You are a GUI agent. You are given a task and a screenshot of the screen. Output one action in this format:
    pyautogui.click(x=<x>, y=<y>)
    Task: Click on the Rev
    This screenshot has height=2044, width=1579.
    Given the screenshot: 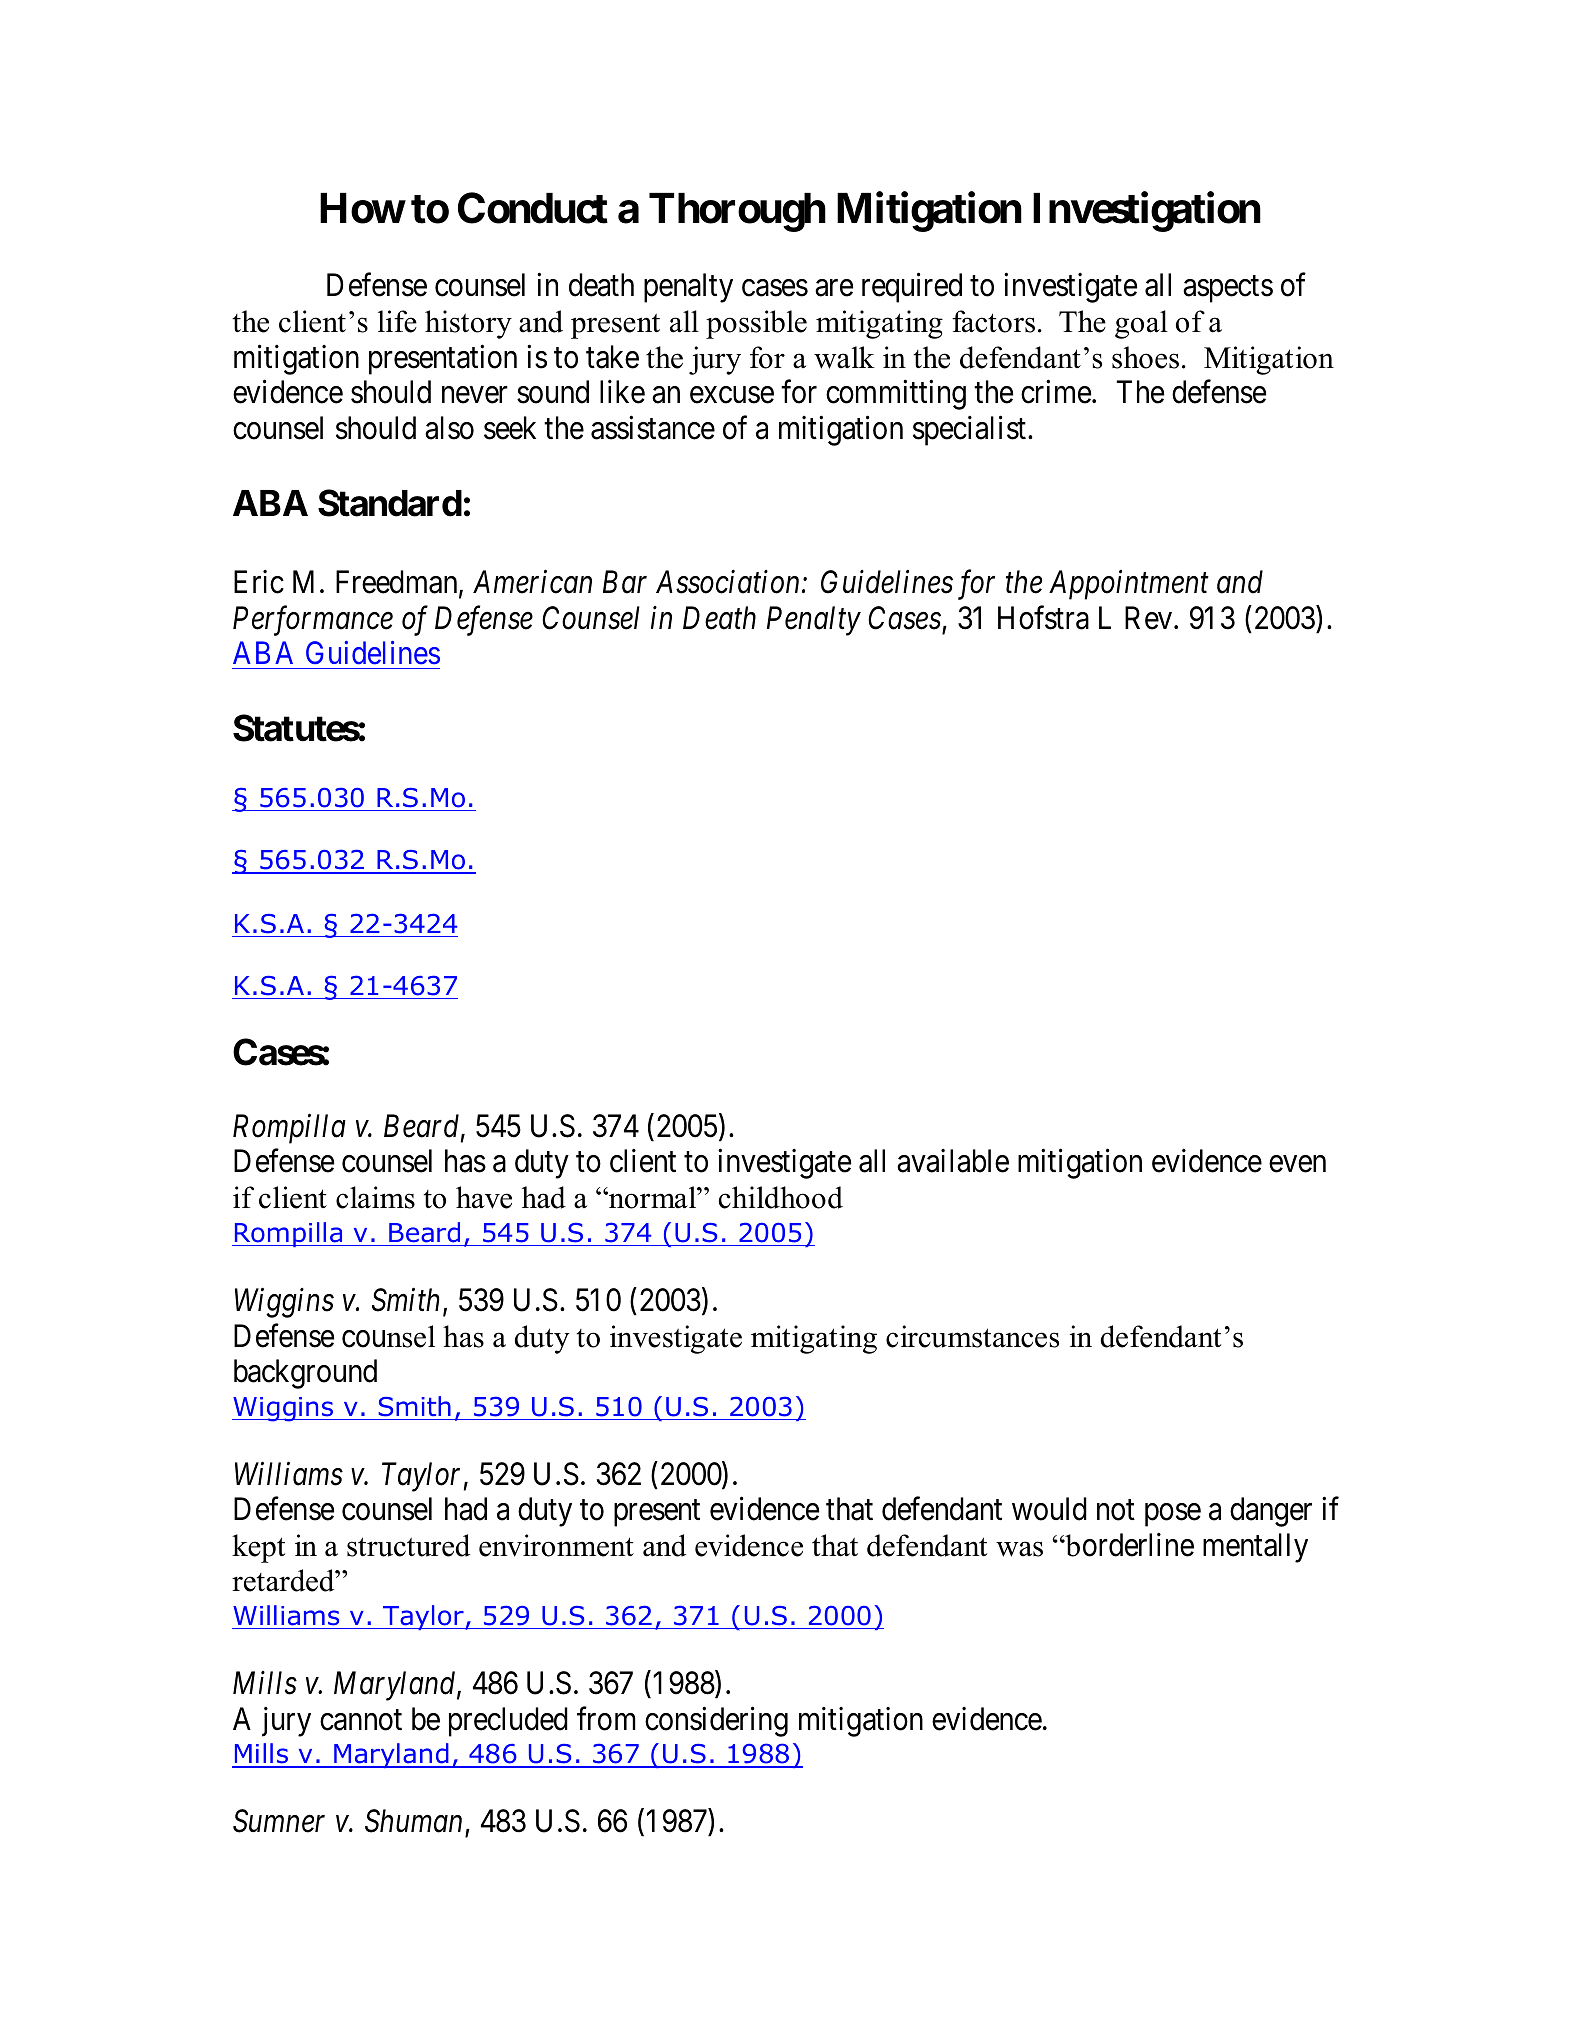 What is the action you would take?
    pyautogui.click(x=1150, y=618)
